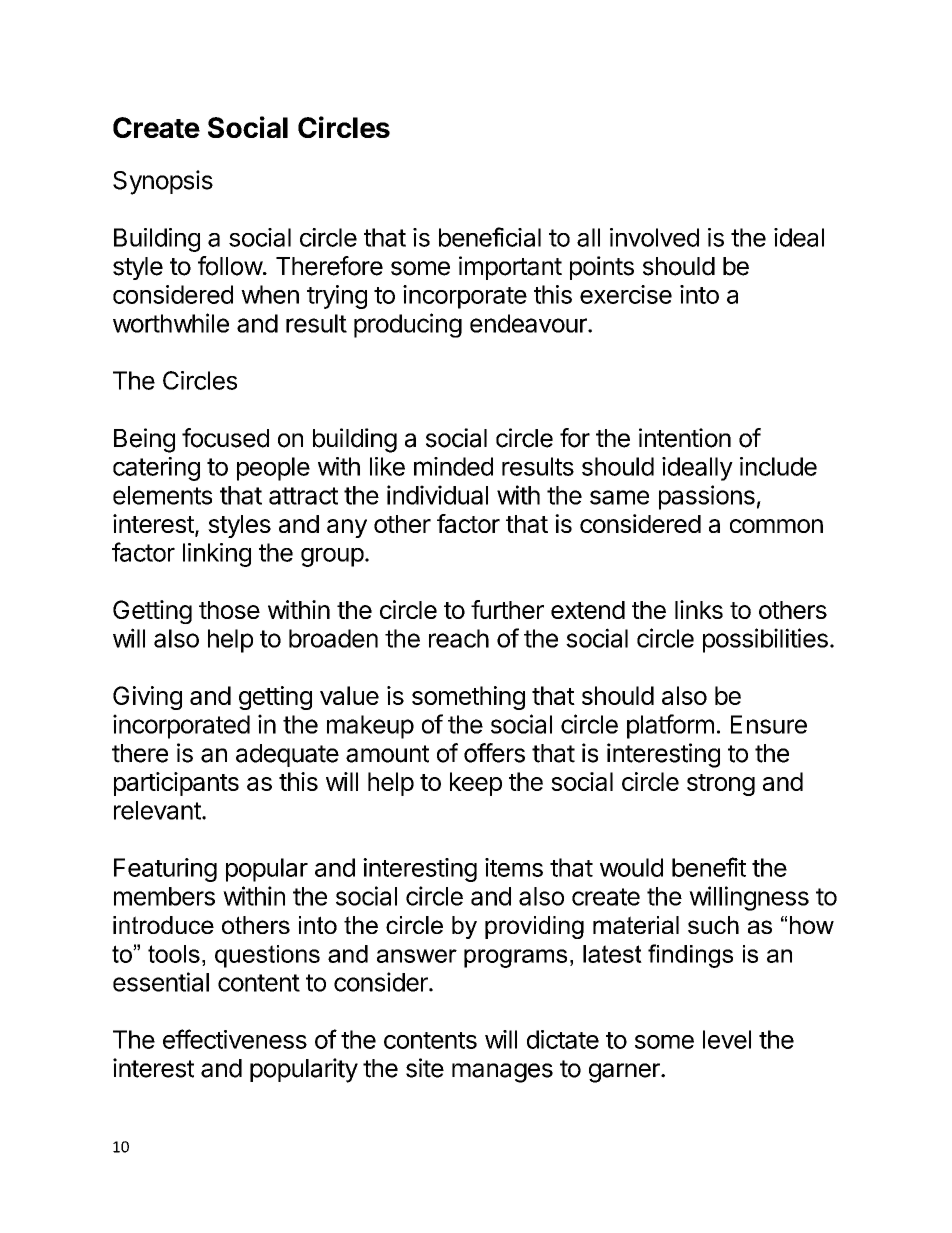  I want to click on benefit, so click(709, 867).
